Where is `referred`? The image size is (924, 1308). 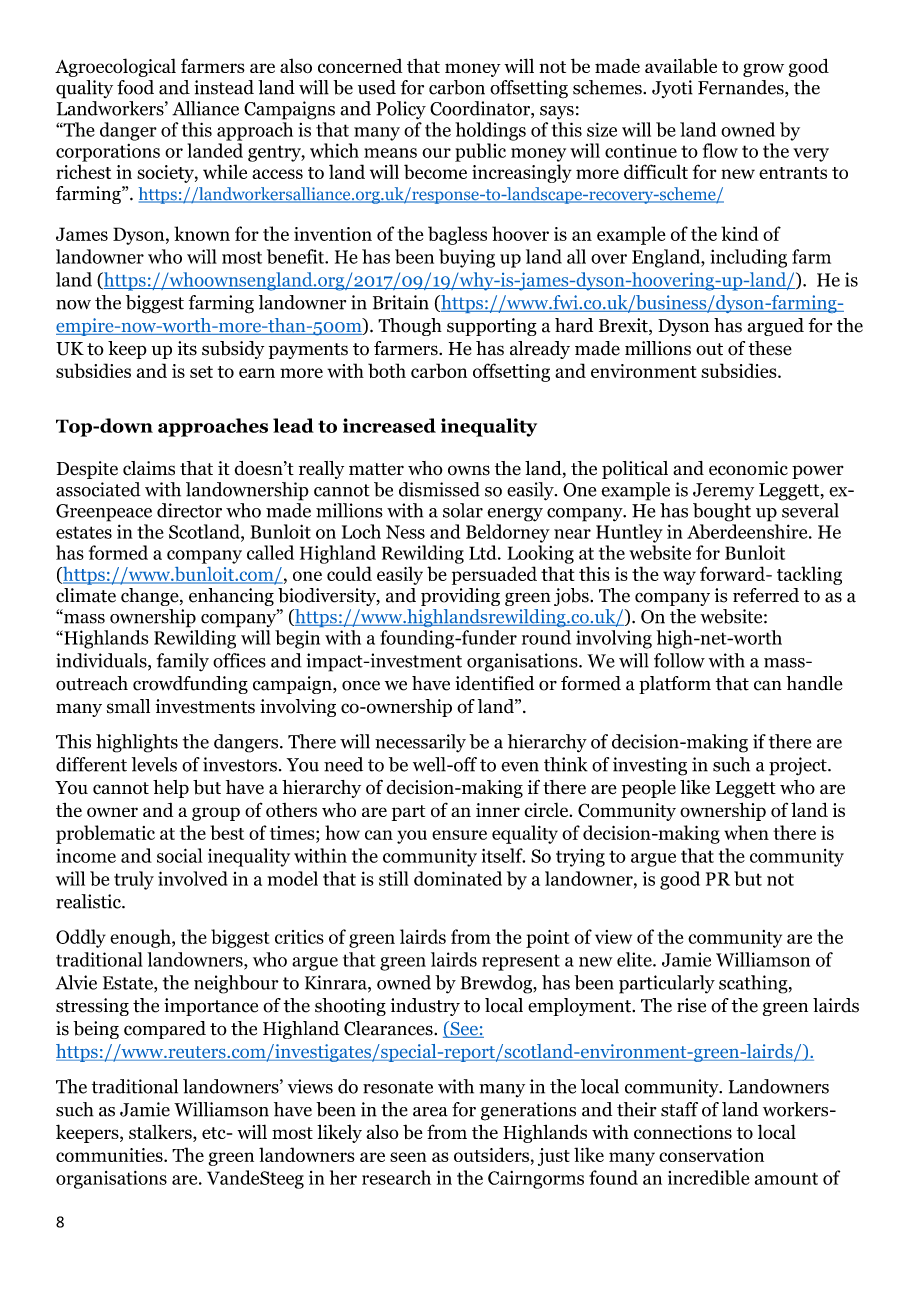 referred is located at coordinates (766, 595).
